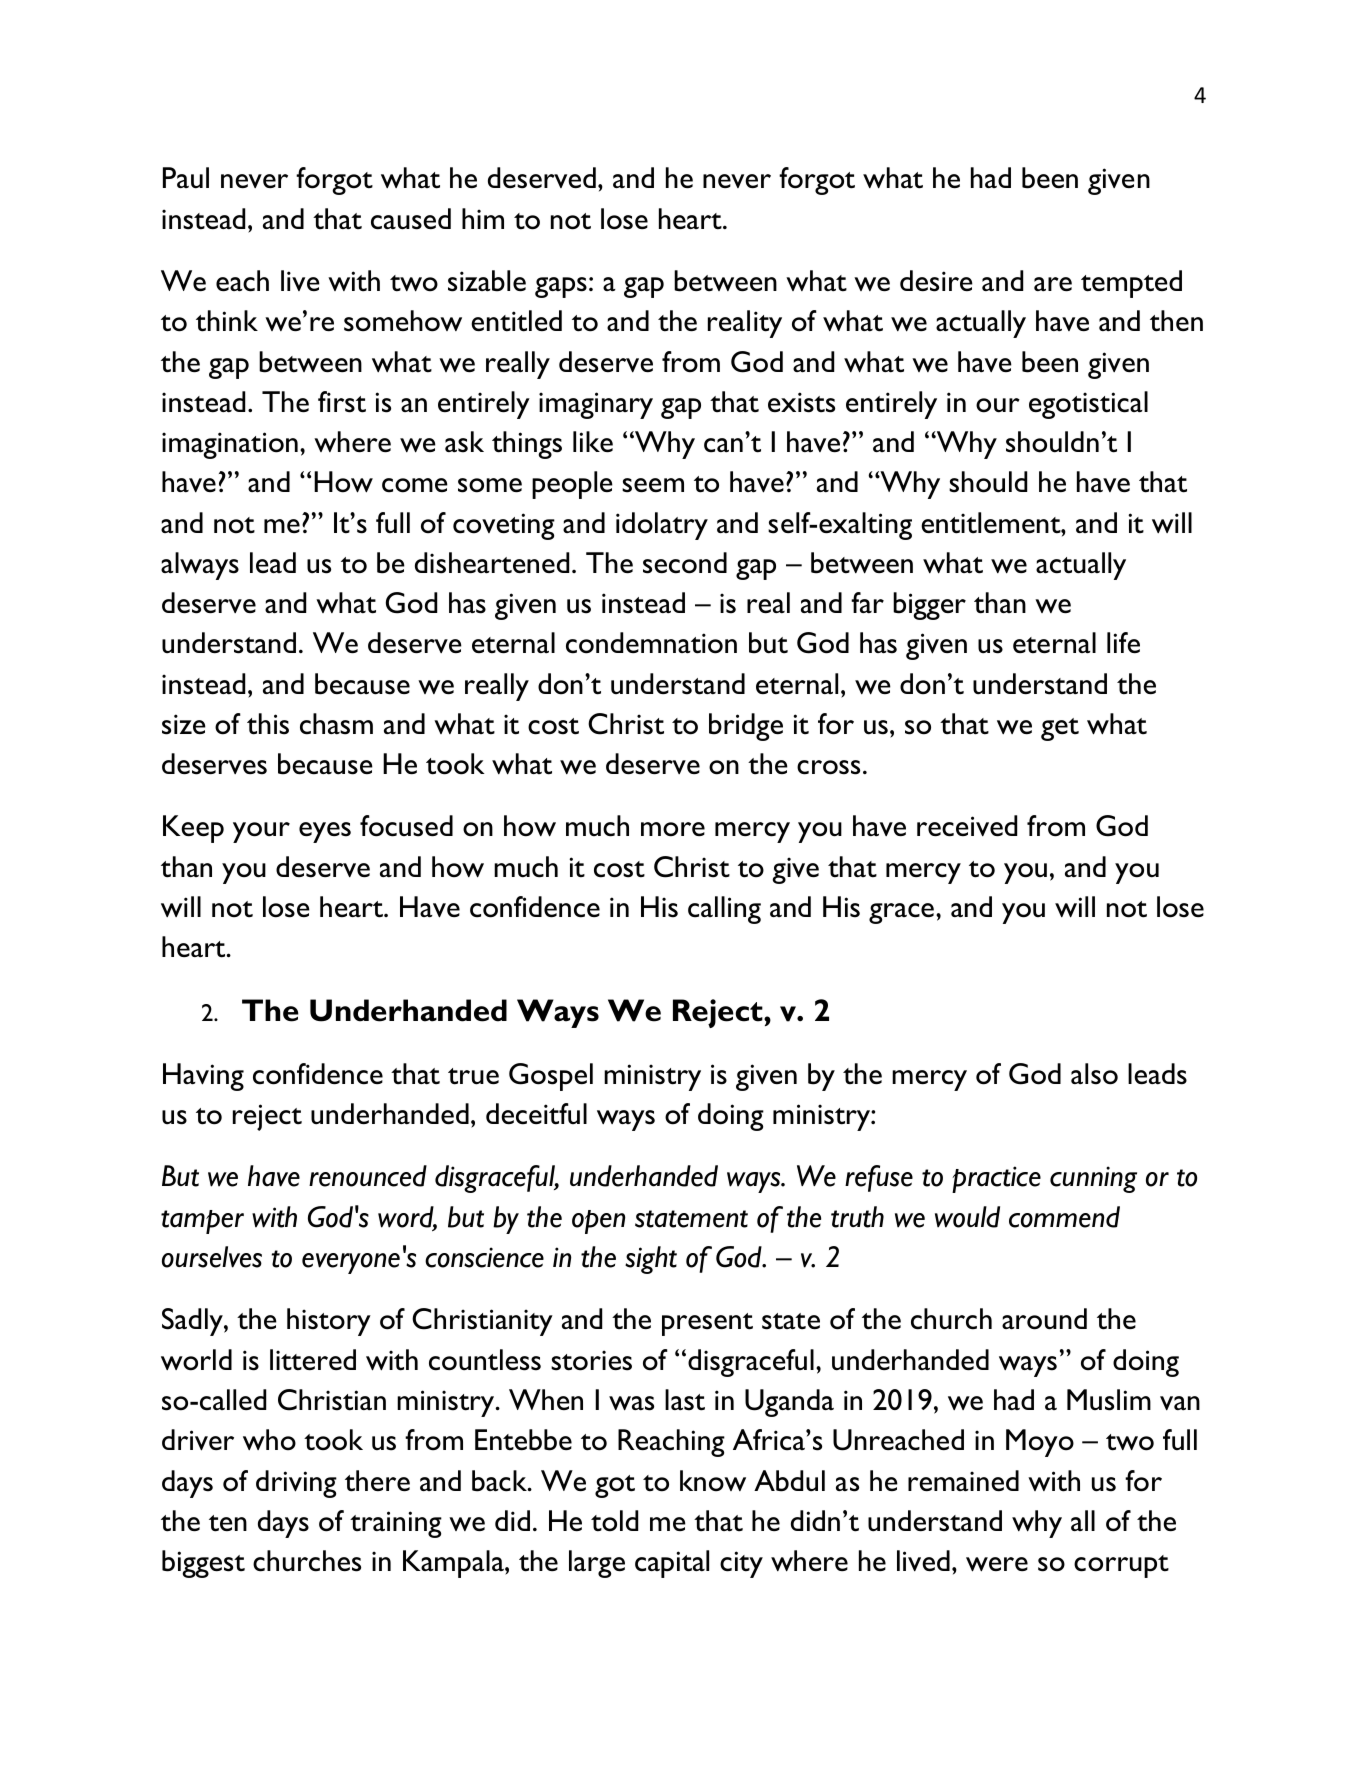 The width and height of the screenshot is (1367, 1769). Describe the element at coordinates (1123, 642) in the screenshot. I see `life` at that location.
